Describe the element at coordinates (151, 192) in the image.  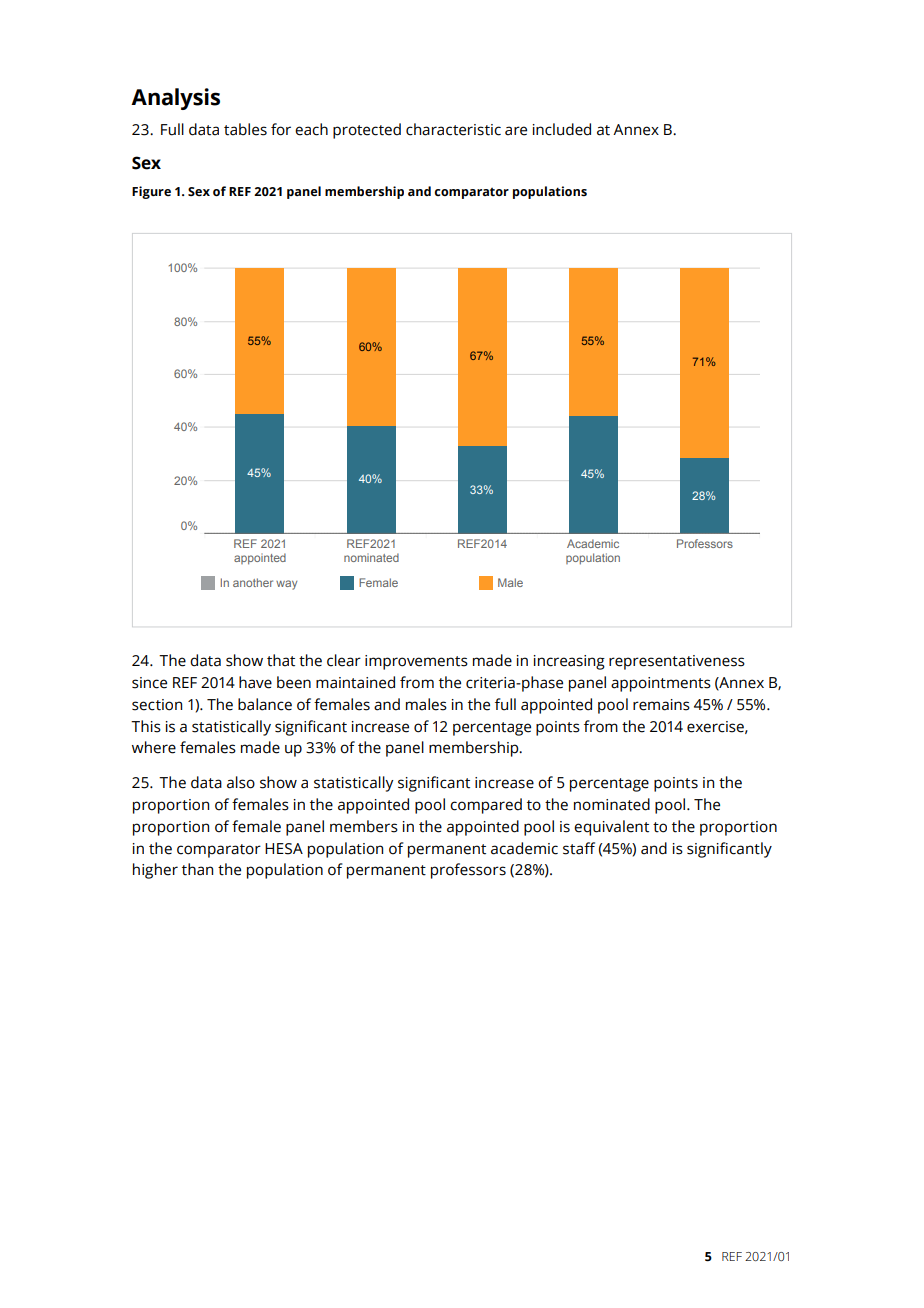
I see `Figure` at that location.
